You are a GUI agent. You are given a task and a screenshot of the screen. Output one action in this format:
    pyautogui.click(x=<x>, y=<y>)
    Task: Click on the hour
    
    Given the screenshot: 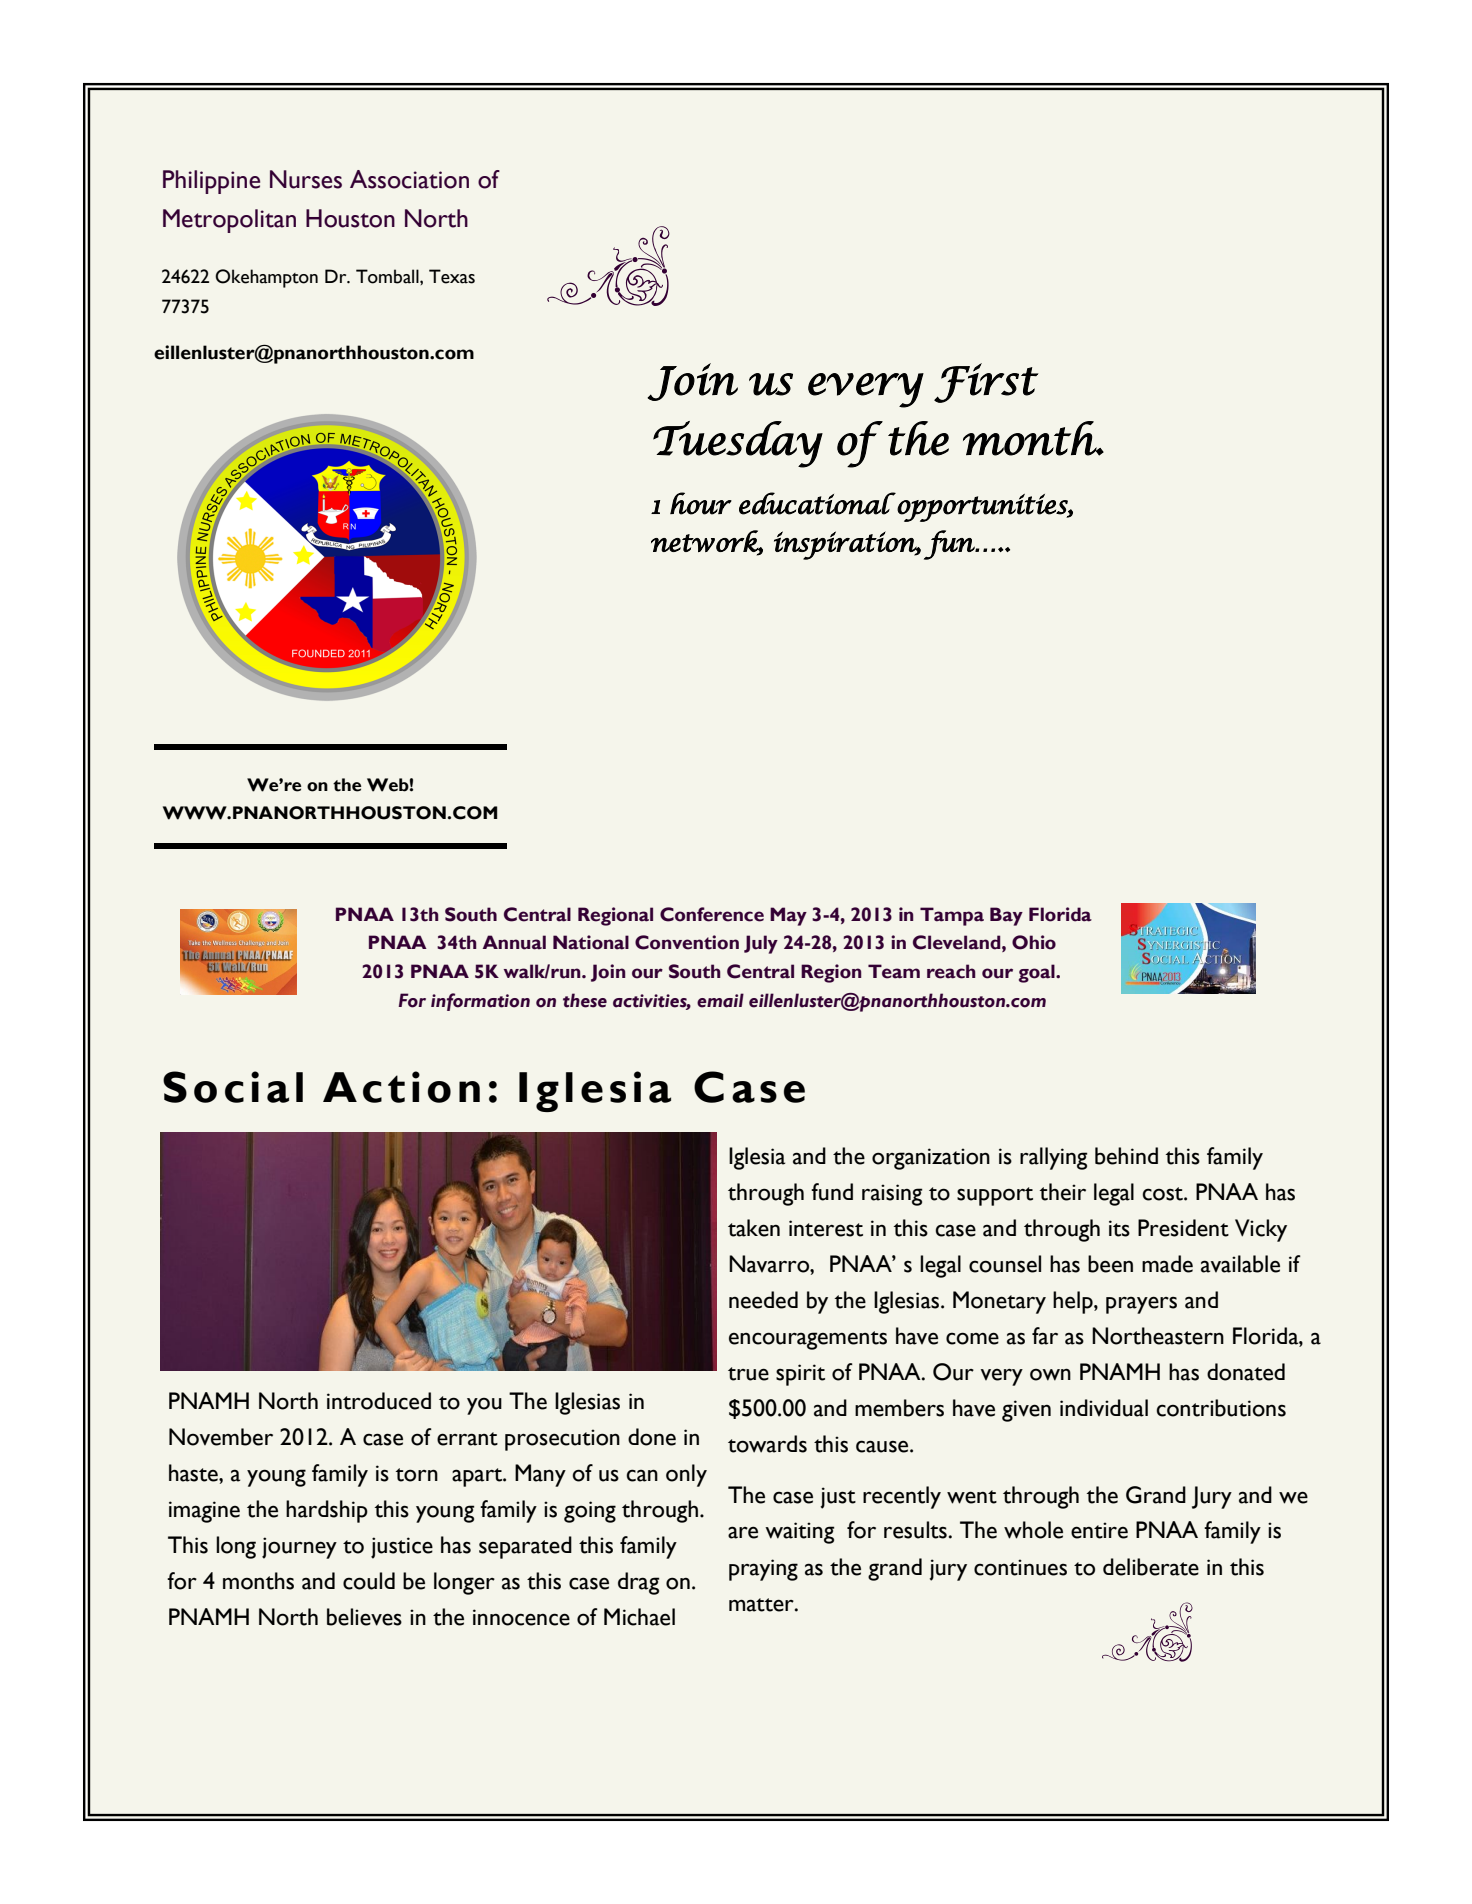 What is the action you would take?
    pyautogui.click(x=701, y=503)
